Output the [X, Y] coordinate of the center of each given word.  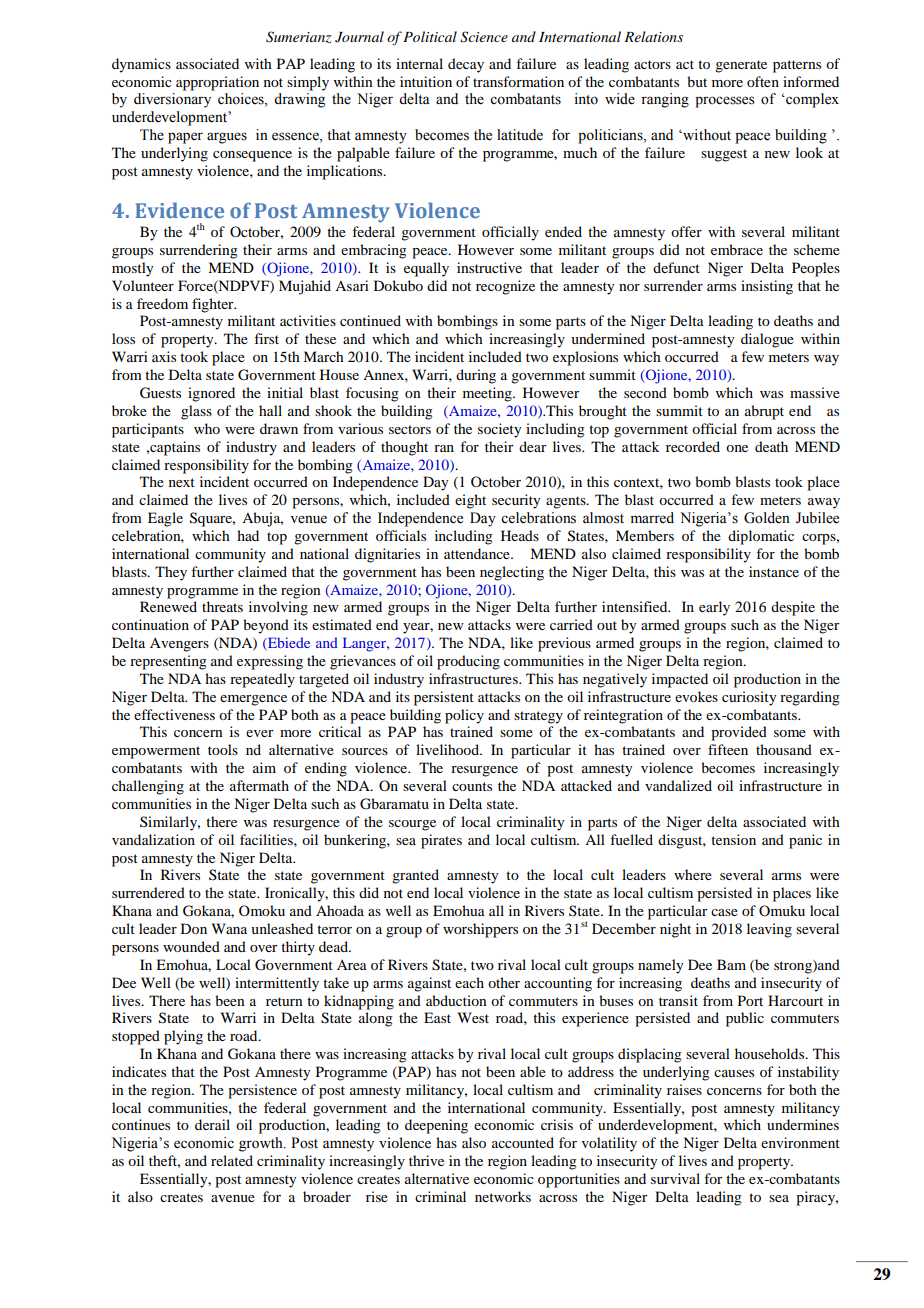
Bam [731, 964]
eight [470, 501]
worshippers [480, 930]
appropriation [217, 83]
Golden [767, 518]
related [232, 1160]
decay [466, 65]
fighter [214, 305]
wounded [191, 946]
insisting [767, 287]
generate [741, 66]
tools [223, 749]
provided [739, 733]
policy [464, 716]
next [182, 482]
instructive [489, 267]
